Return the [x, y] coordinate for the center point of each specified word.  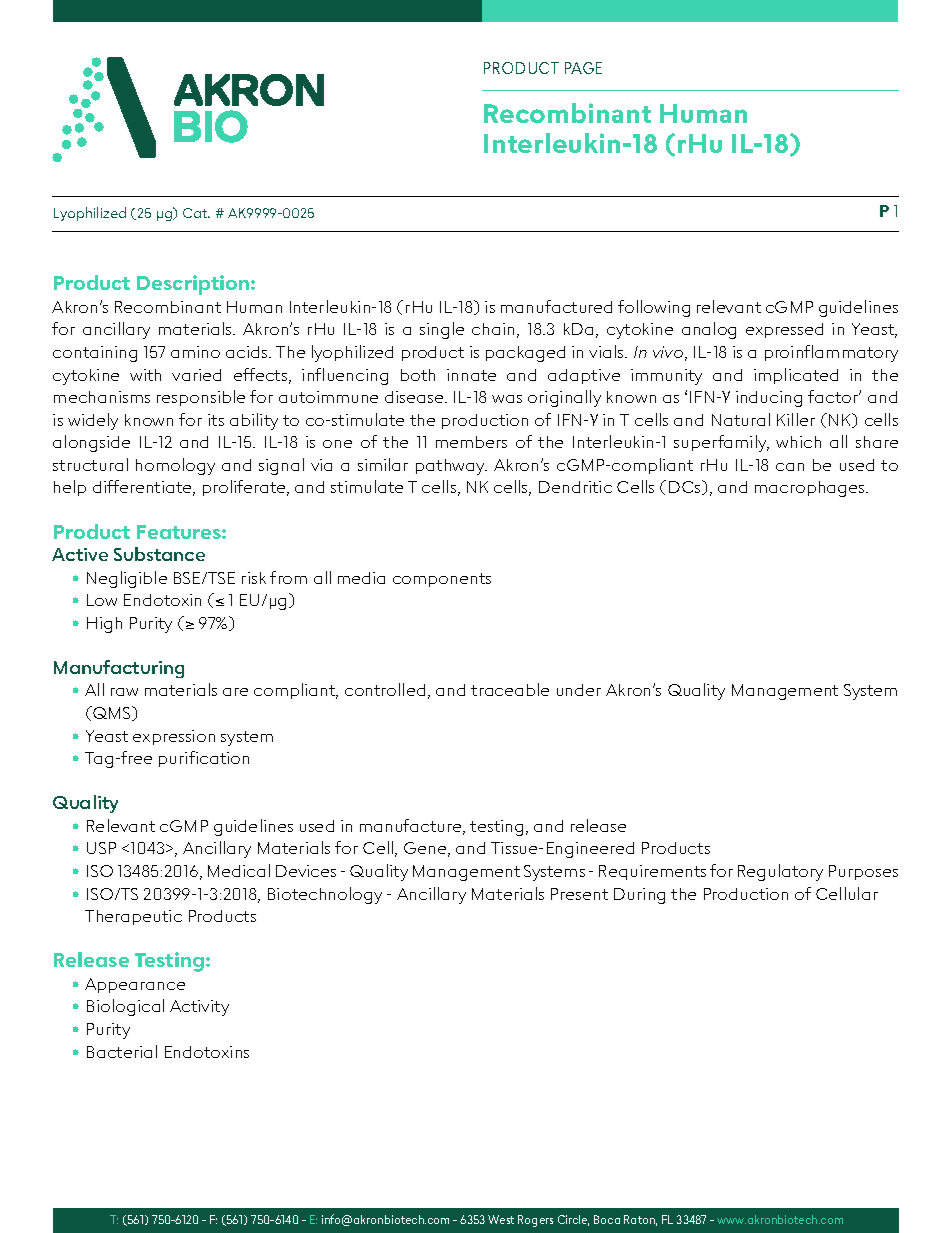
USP [101, 848]
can [790, 467]
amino [195, 352]
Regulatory [780, 872]
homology [175, 466]
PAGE [583, 68]
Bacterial [122, 1051]
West [501, 1219]
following [654, 308]
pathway [451, 467]
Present [579, 894]
